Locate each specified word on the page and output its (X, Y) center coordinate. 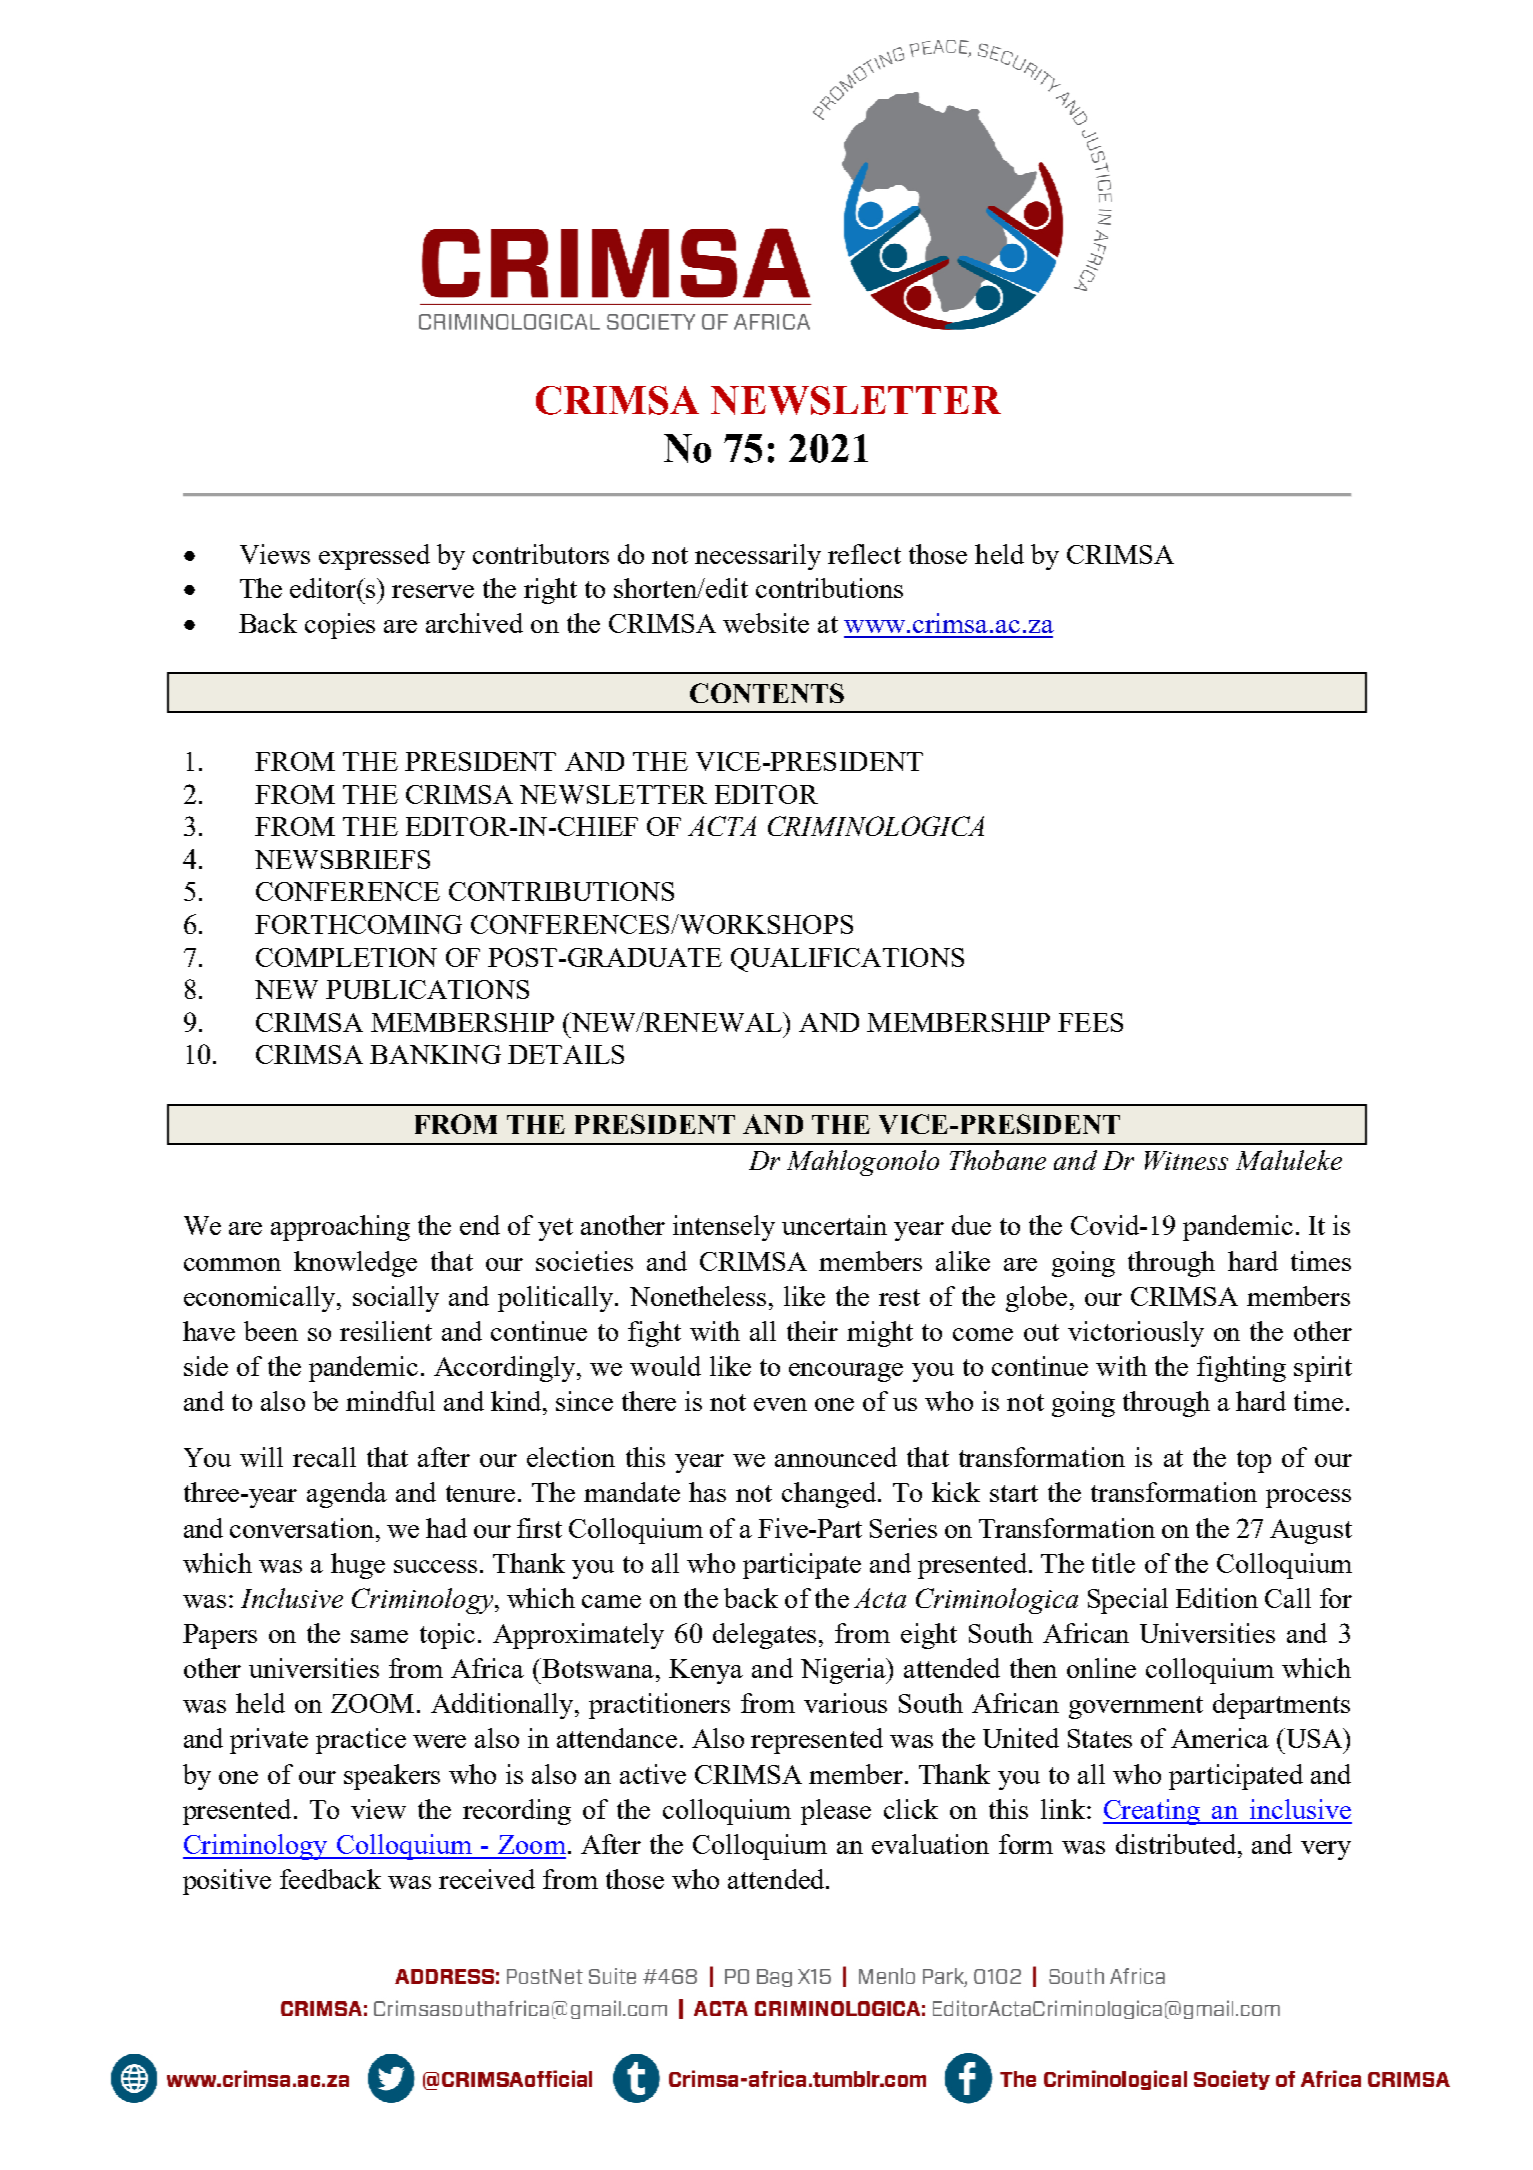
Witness (1186, 1160)
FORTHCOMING (358, 924)
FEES (1090, 1022)
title (1113, 1563)
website (766, 623)
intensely (724, 1228)
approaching (340, 1228)
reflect (864, 554)
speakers (392, 1777)
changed (830, 1495)
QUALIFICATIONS (847, 960)
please (836, 1812)
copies (340, 626)
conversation (303, 1528)
